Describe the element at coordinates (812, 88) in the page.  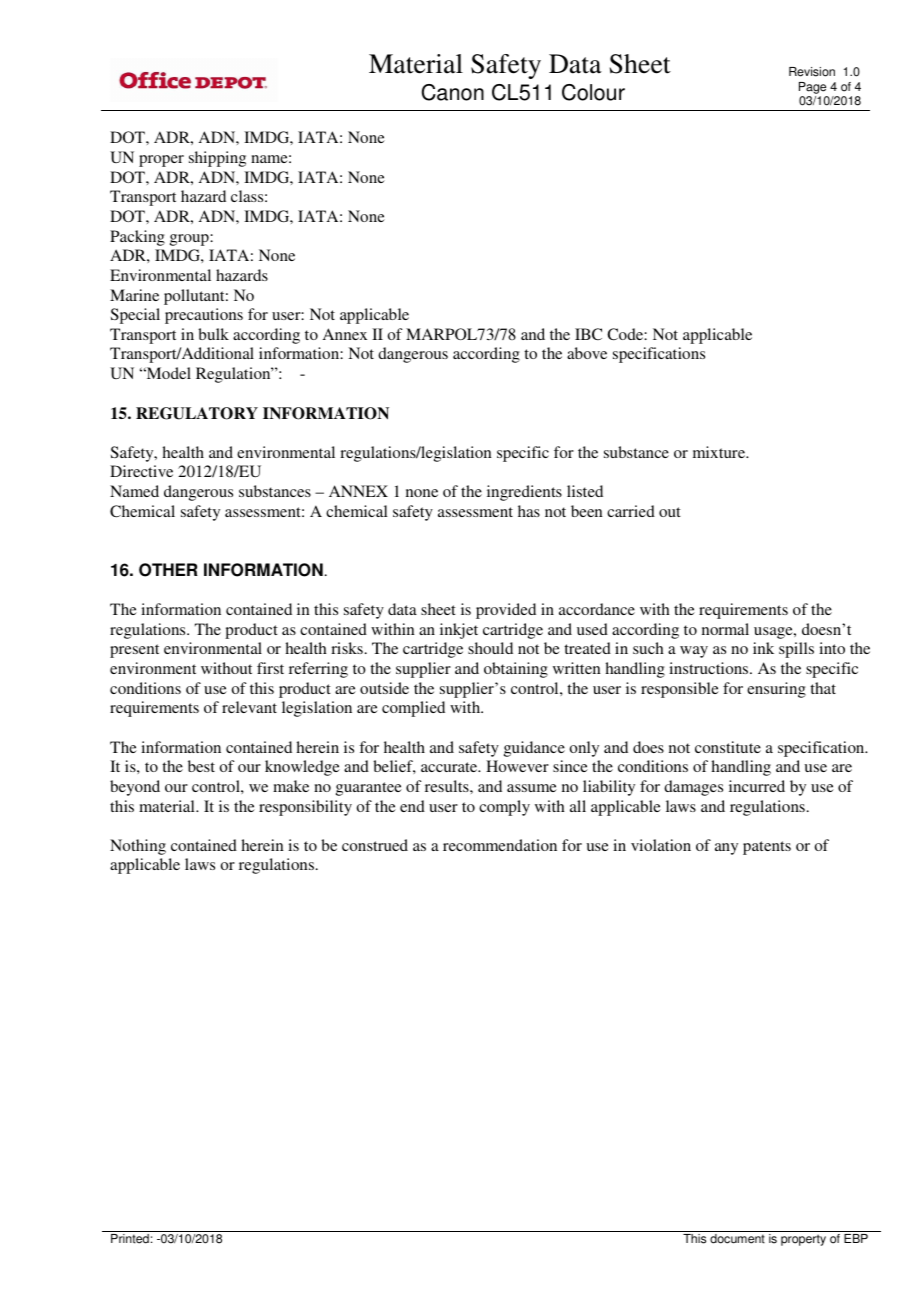
I see `Page` at that location.
